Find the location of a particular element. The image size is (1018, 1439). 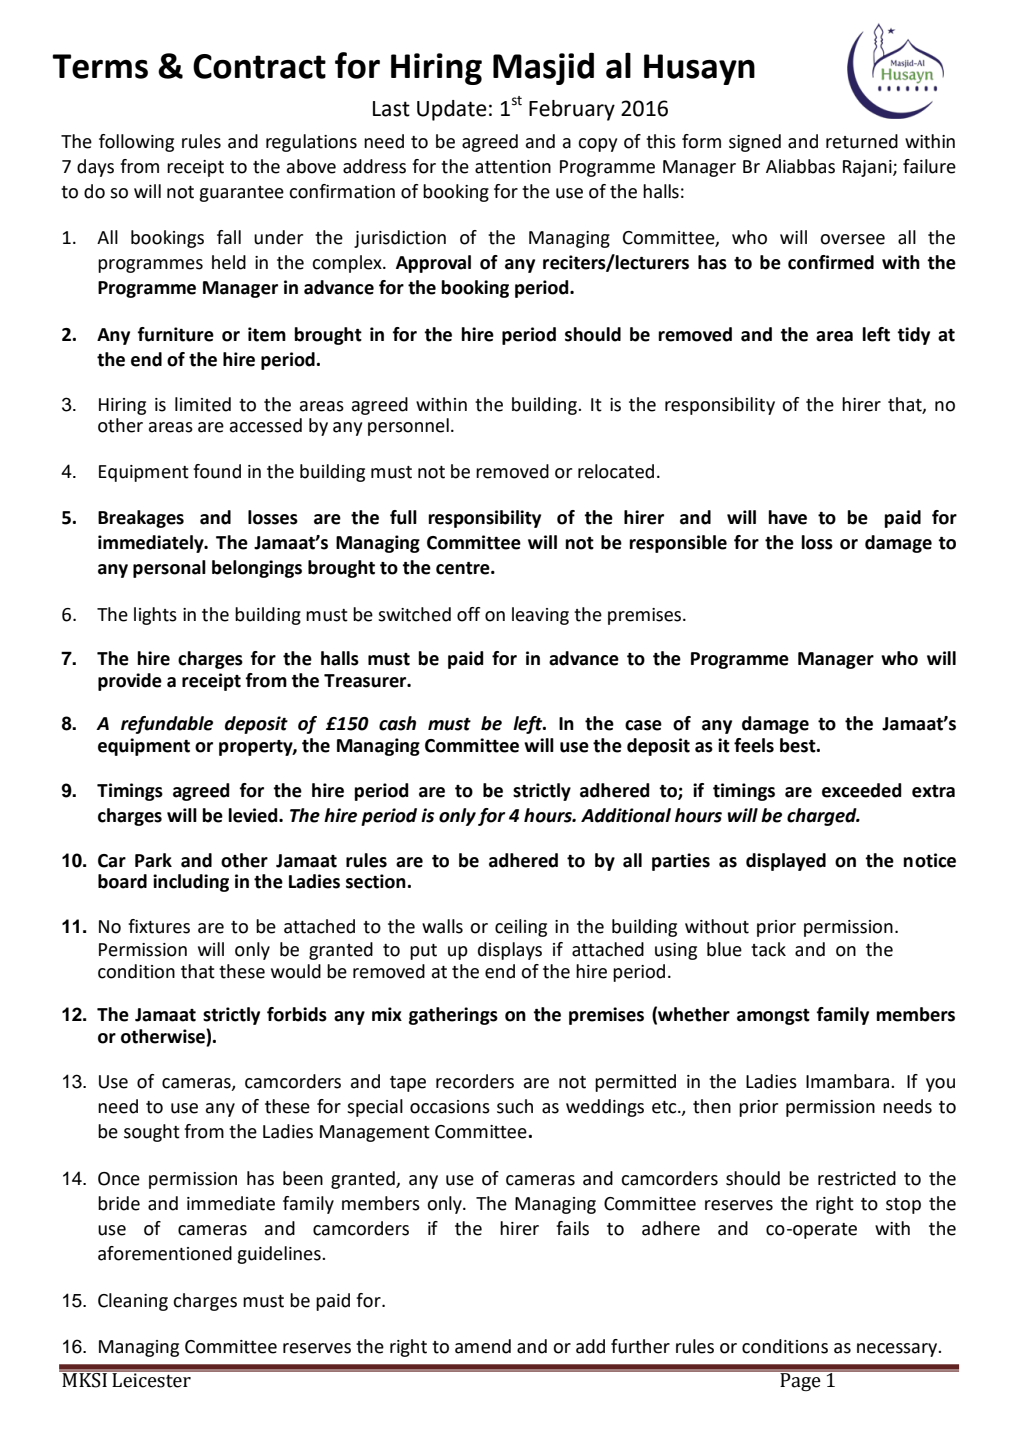

Cleaning is located at coordinates (133, 1302).
